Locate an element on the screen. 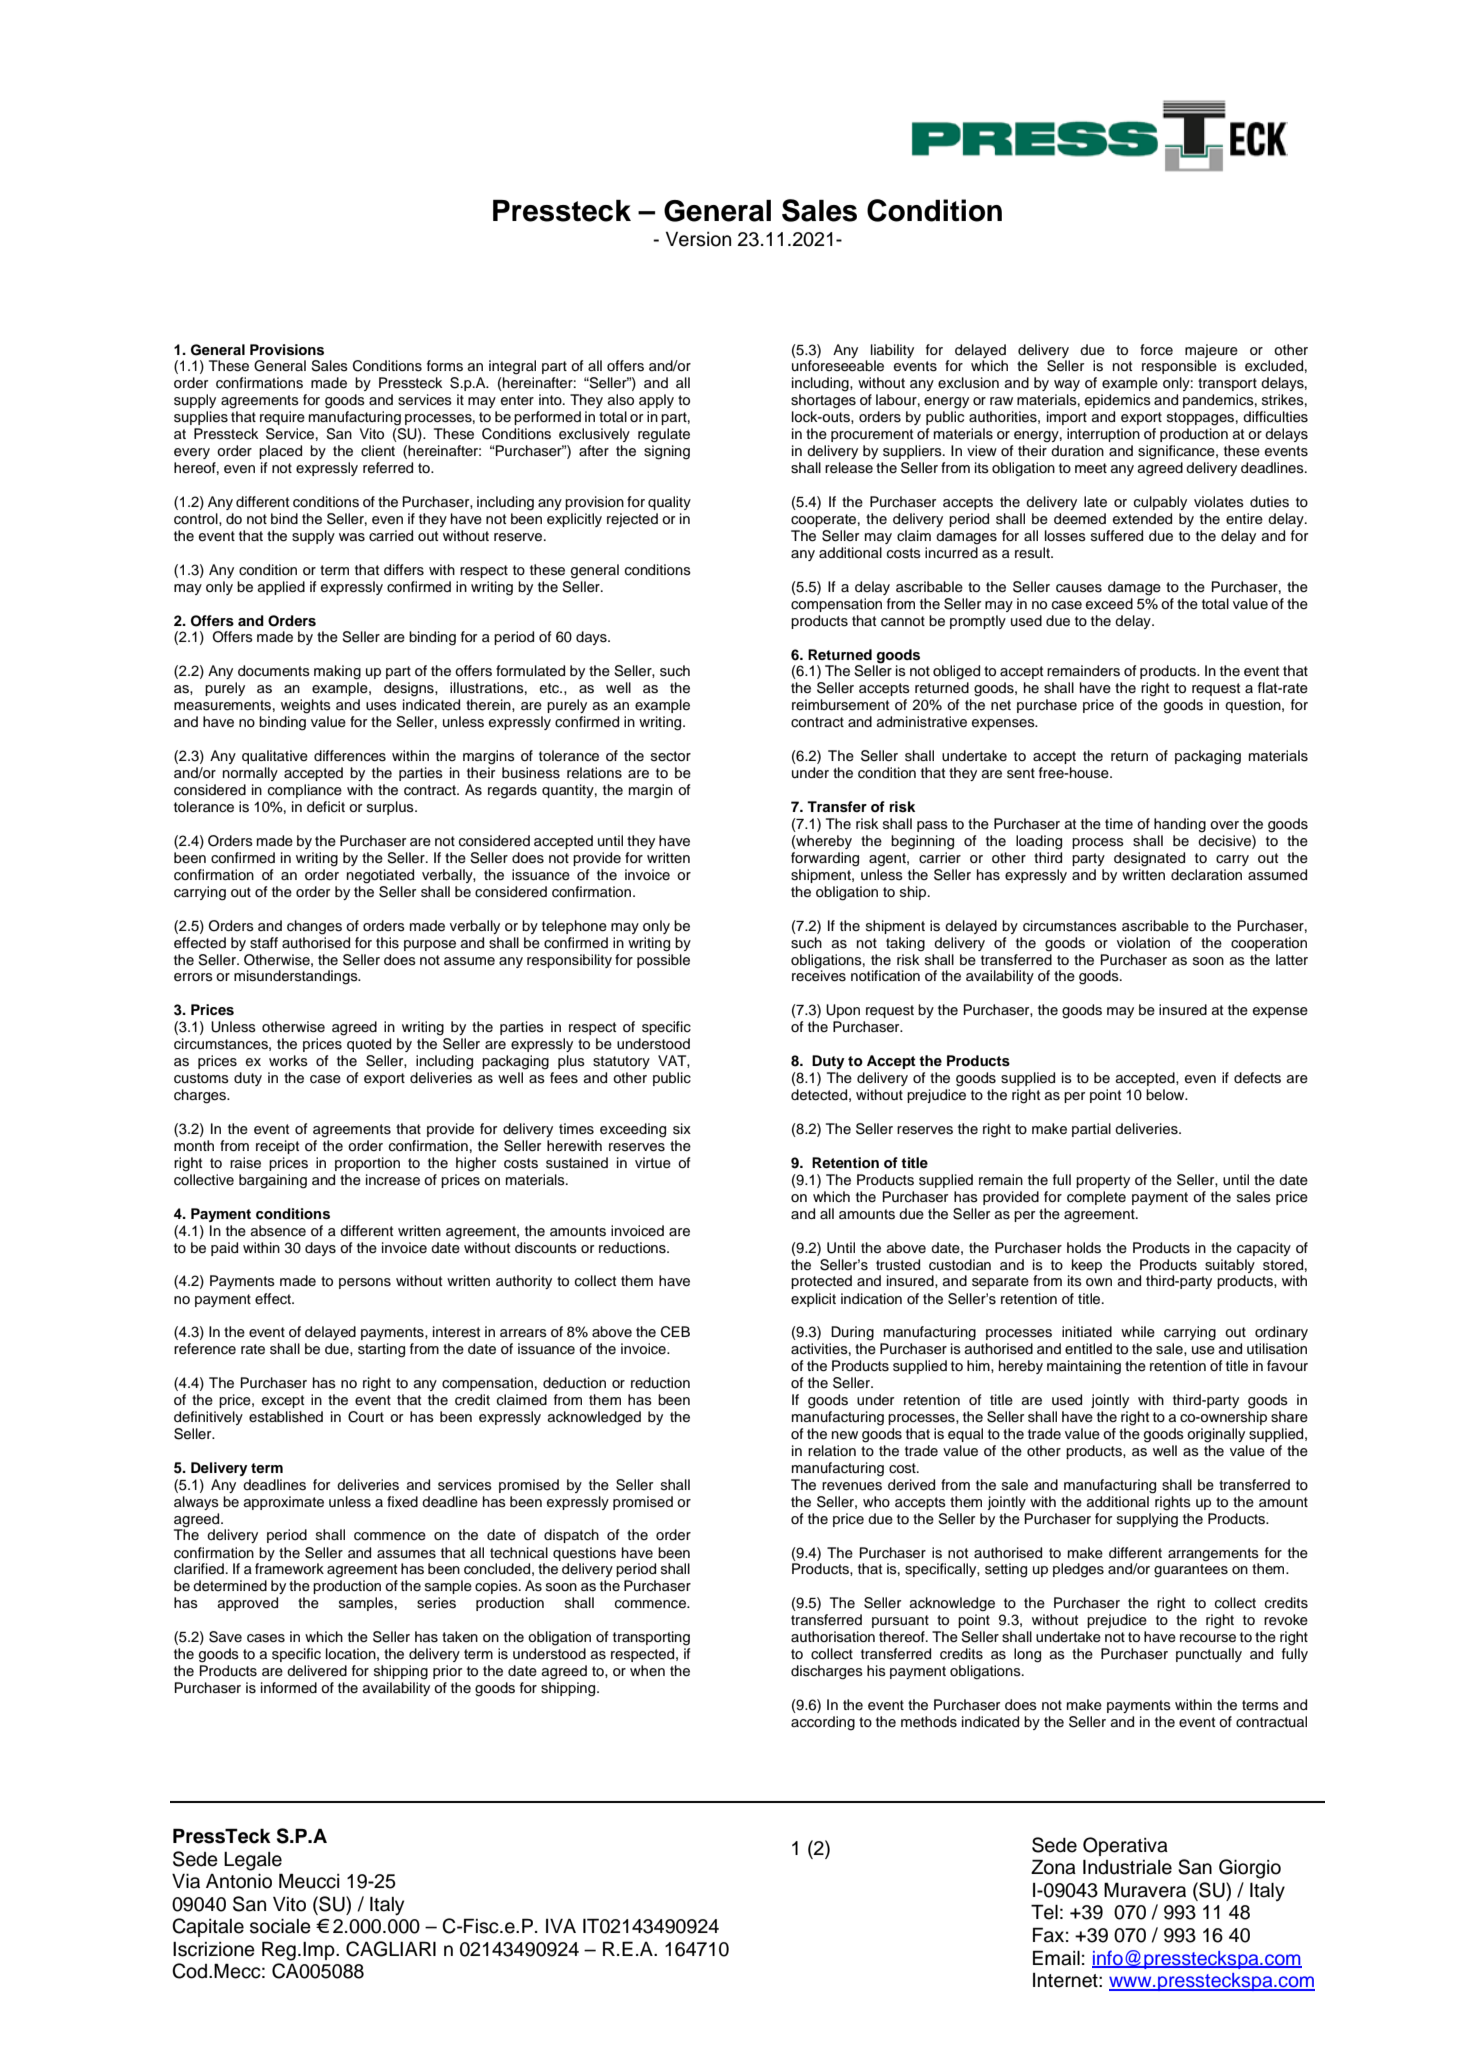  works is located at coordinates (288, 1061).
